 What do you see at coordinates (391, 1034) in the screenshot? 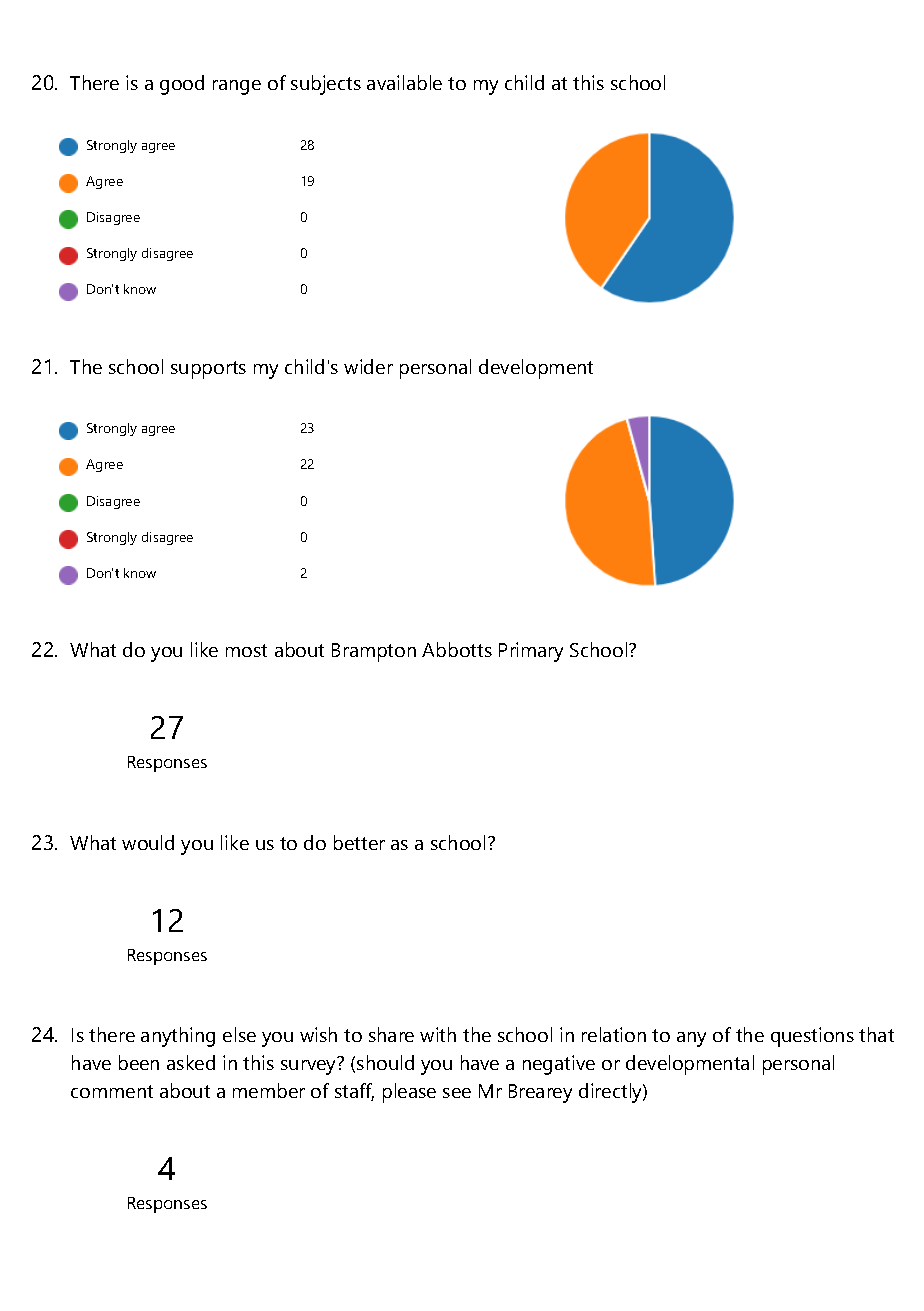
I see `share` at bounding box center [391, 1034].
